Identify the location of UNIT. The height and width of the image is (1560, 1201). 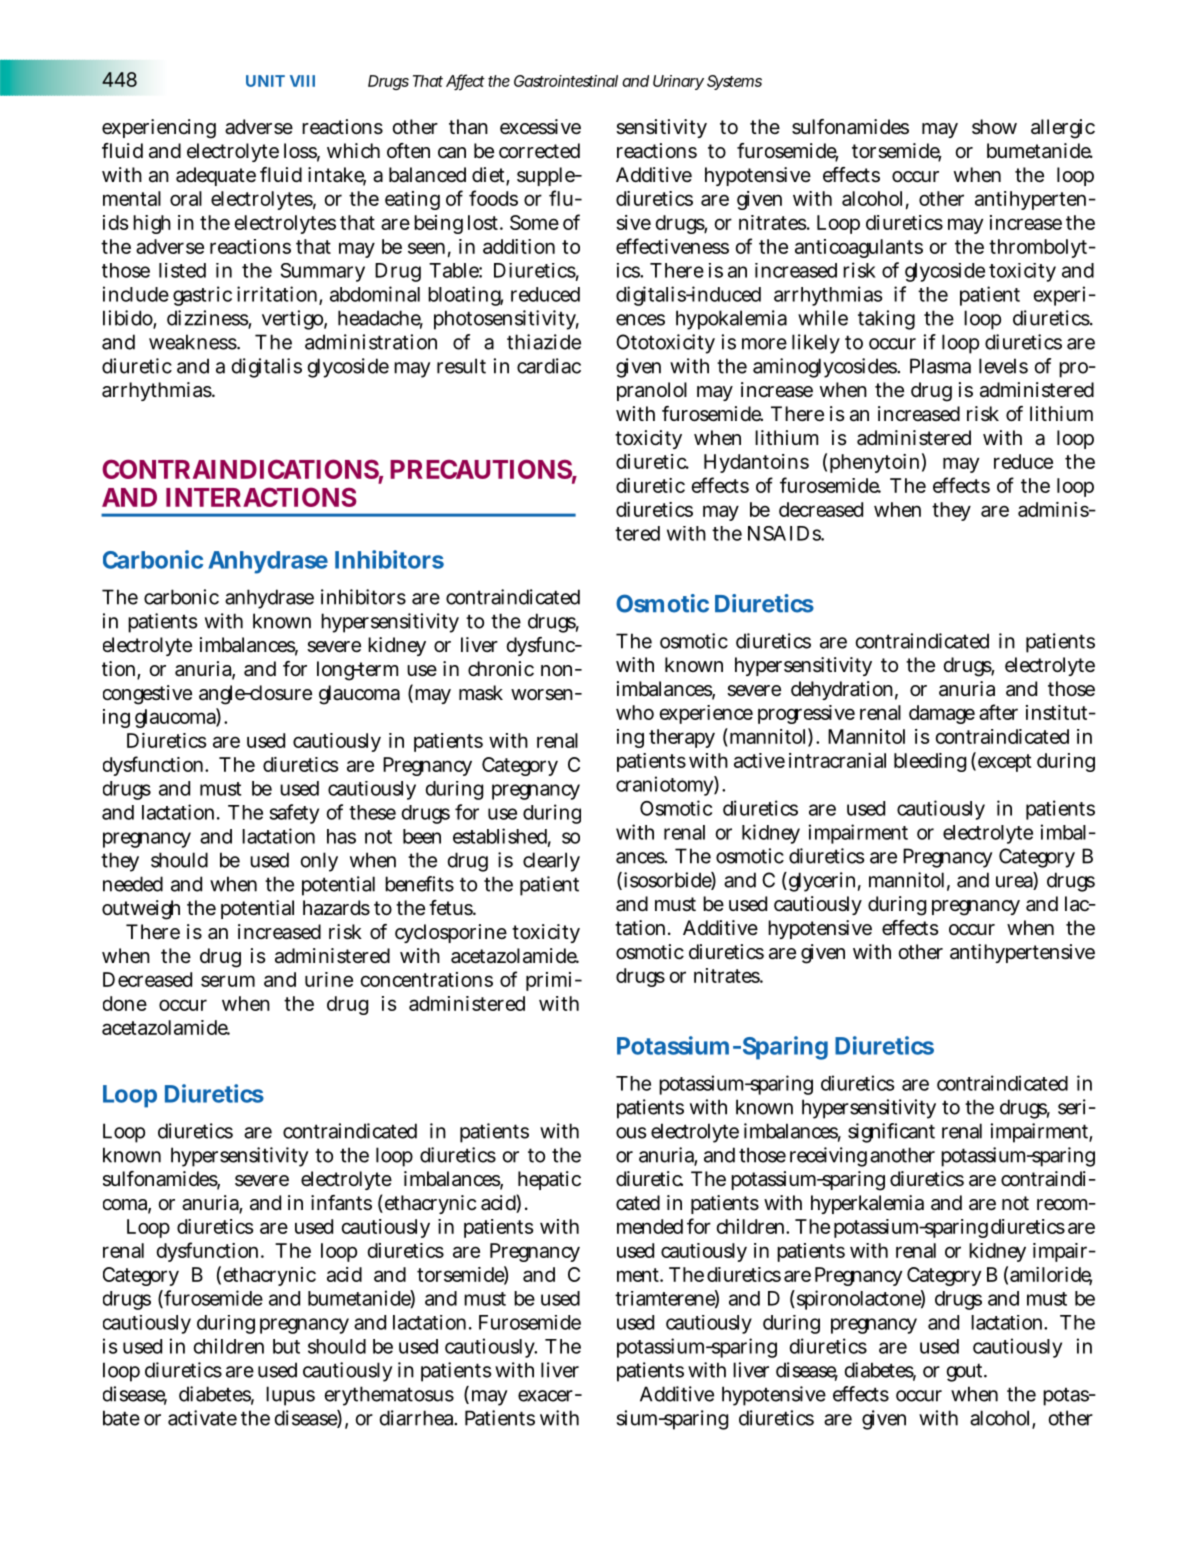
(265, 81).
